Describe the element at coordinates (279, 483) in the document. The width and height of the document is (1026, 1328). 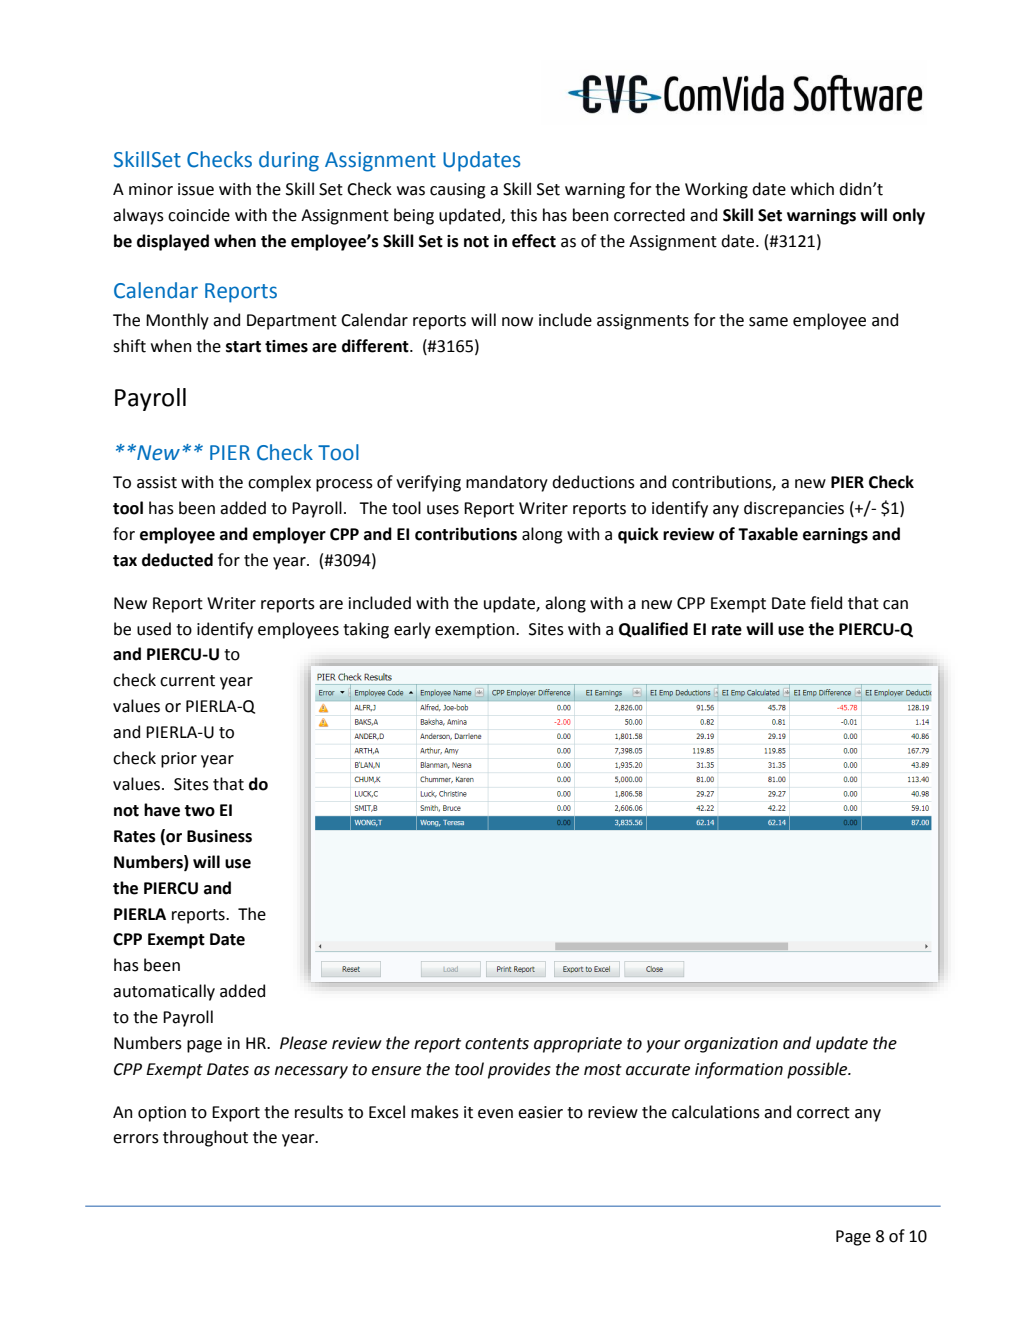
I see `complex` at that location.
